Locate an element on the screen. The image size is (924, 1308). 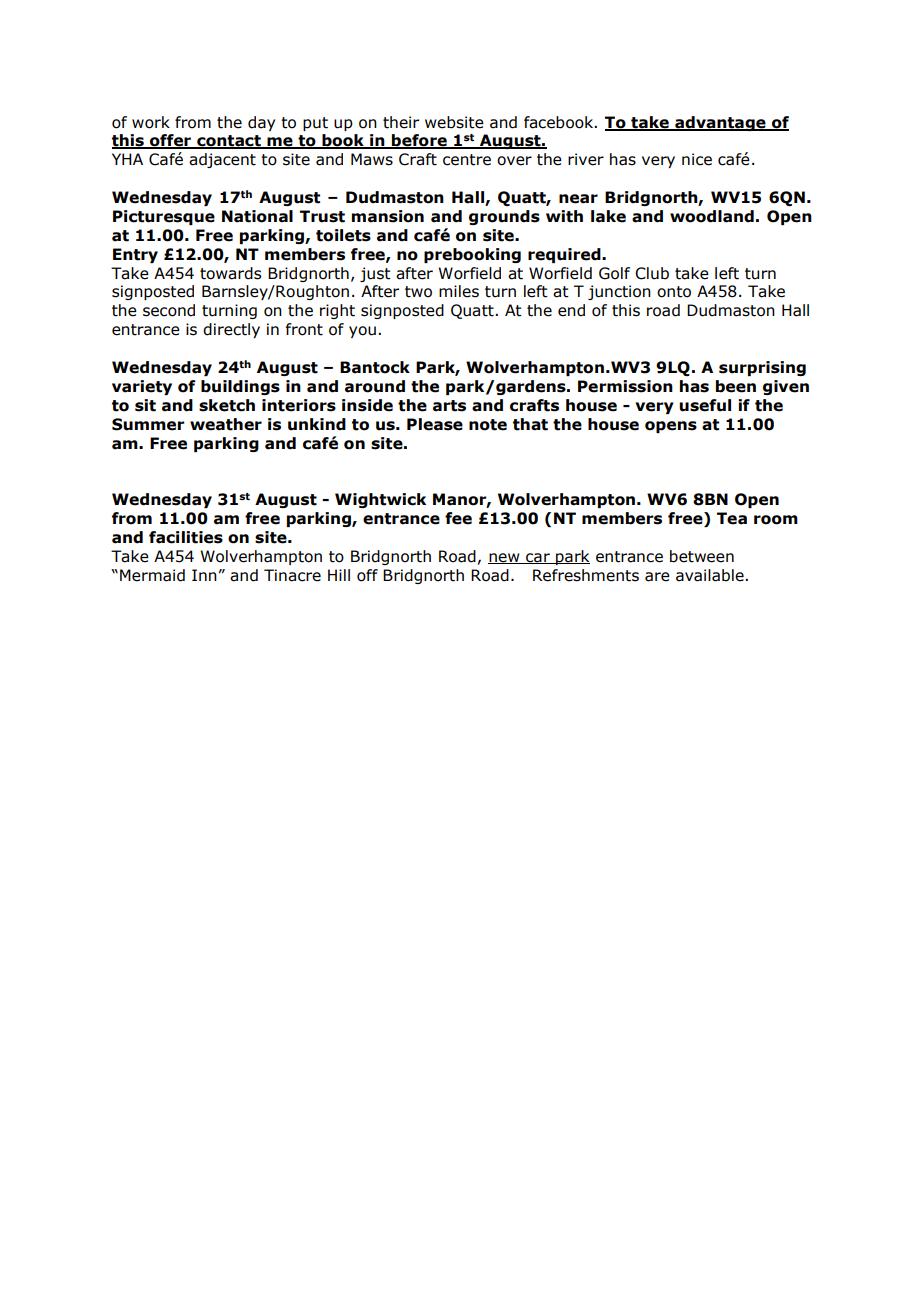
you is located at coordinates (362, 332).
